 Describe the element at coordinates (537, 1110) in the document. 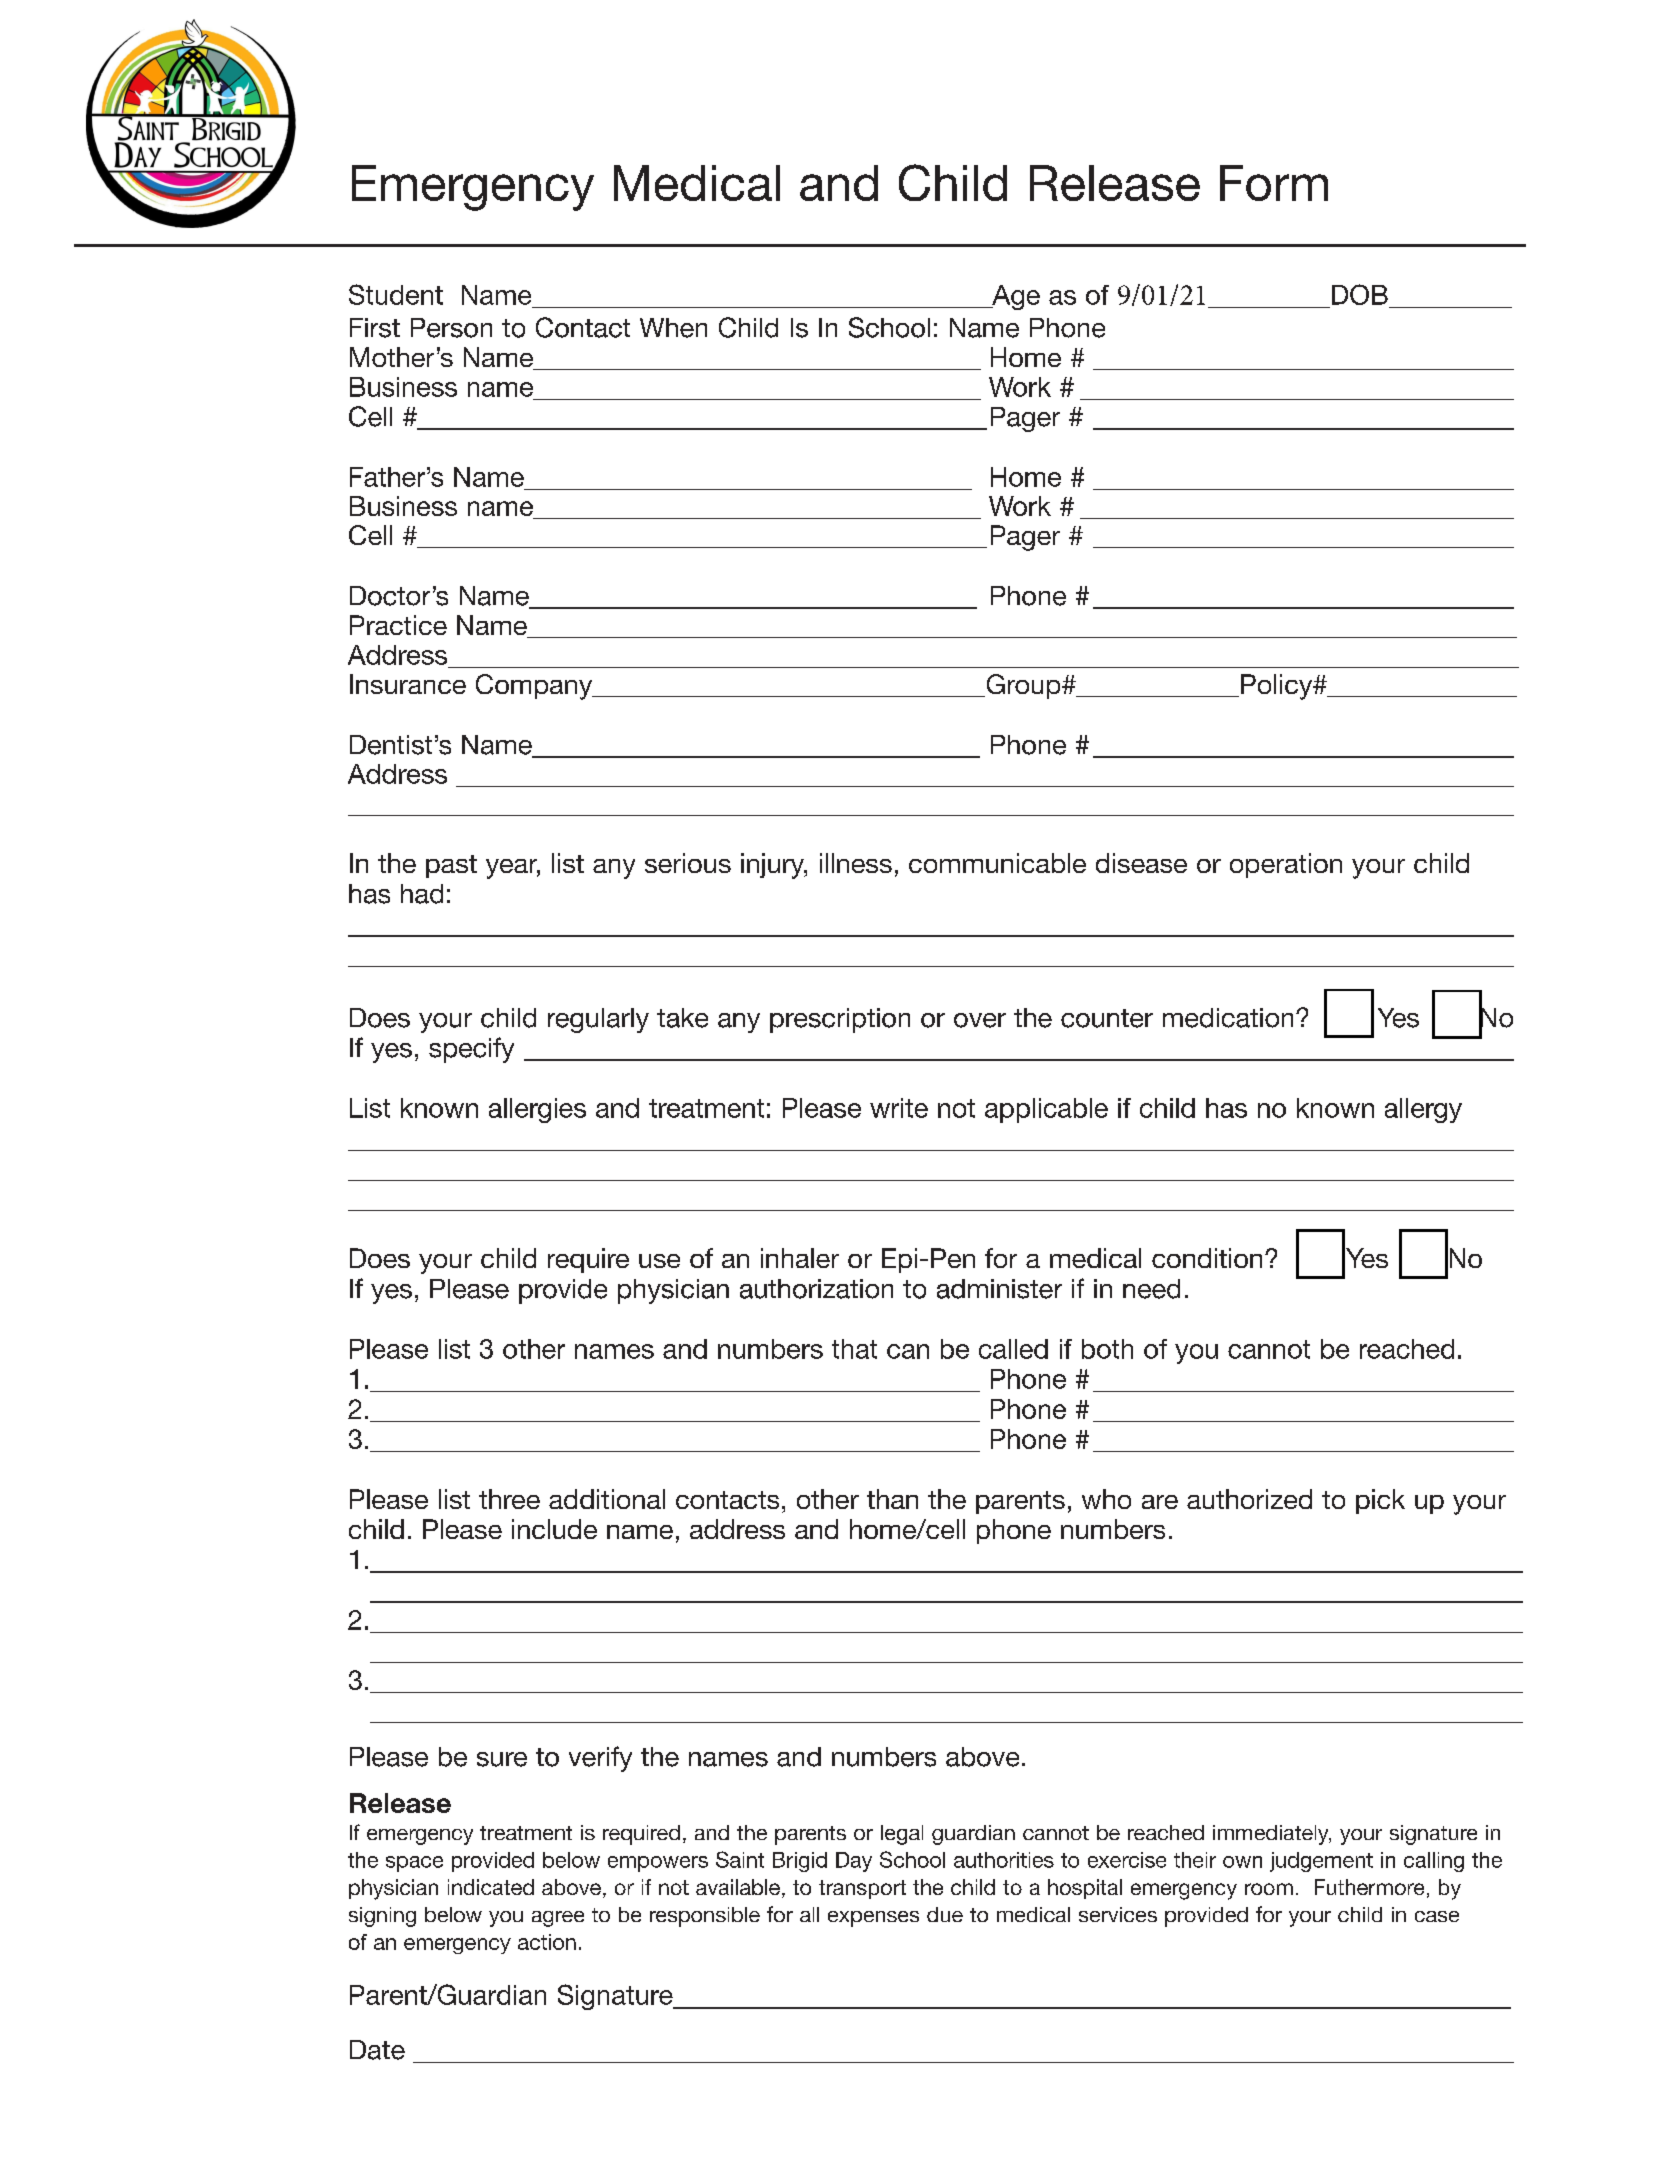

I see `allergies` at that location.
